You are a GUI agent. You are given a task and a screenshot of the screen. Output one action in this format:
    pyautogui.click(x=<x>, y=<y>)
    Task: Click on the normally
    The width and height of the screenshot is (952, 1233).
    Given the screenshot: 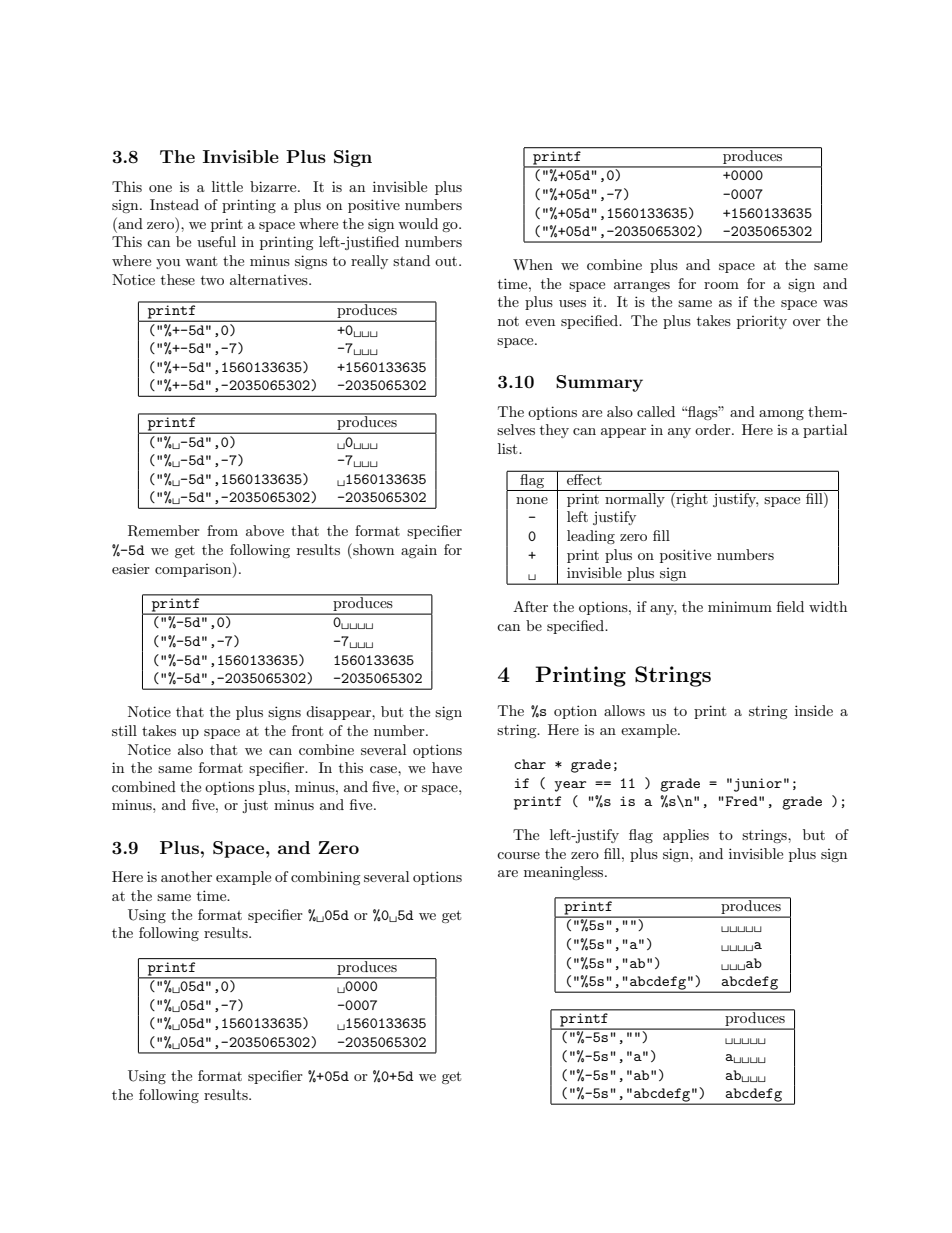 What is the action you would take?
    pyautogui.click(x=635, y=500)
